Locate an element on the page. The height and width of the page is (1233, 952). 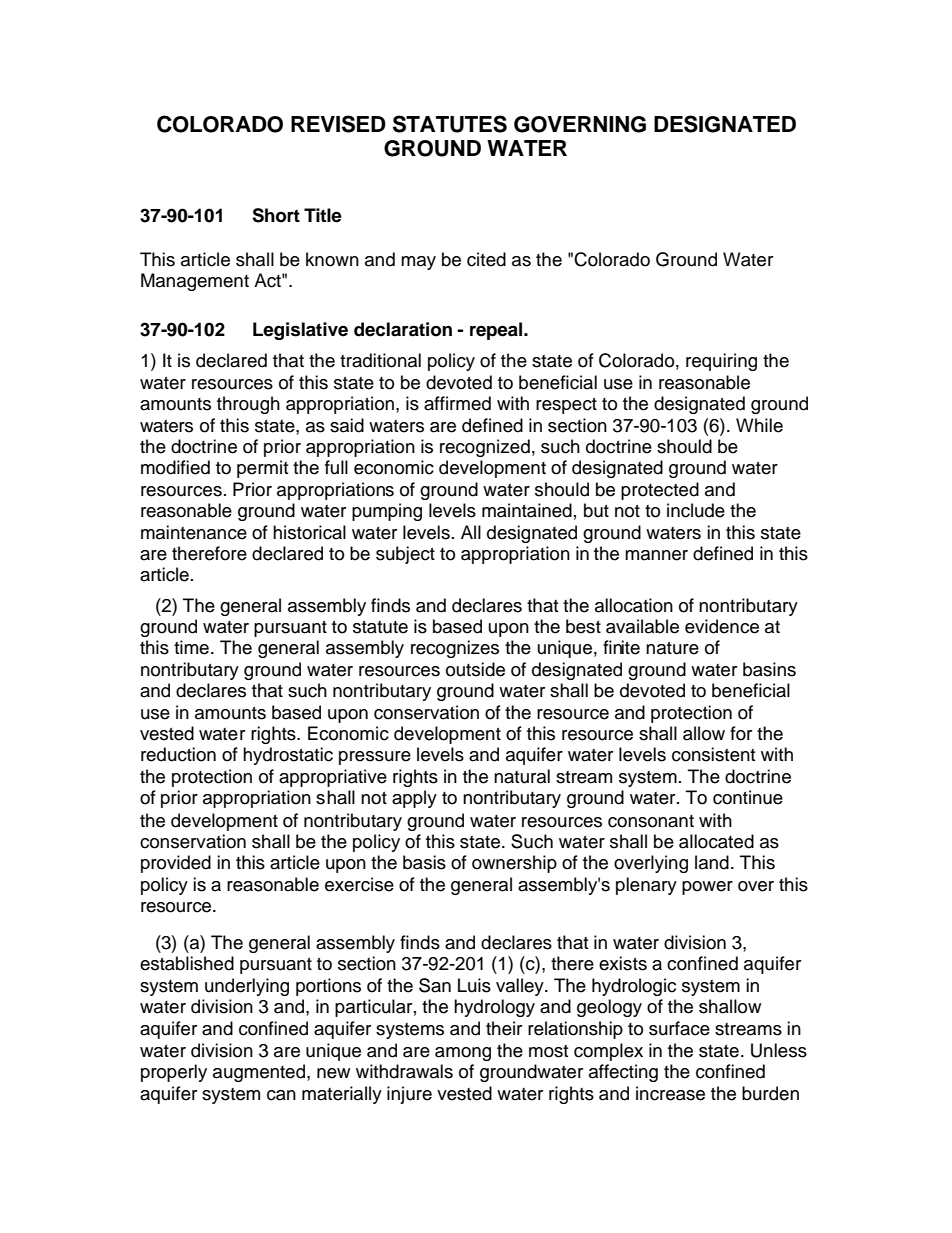
consistent is located at coordinates (713, 754).
